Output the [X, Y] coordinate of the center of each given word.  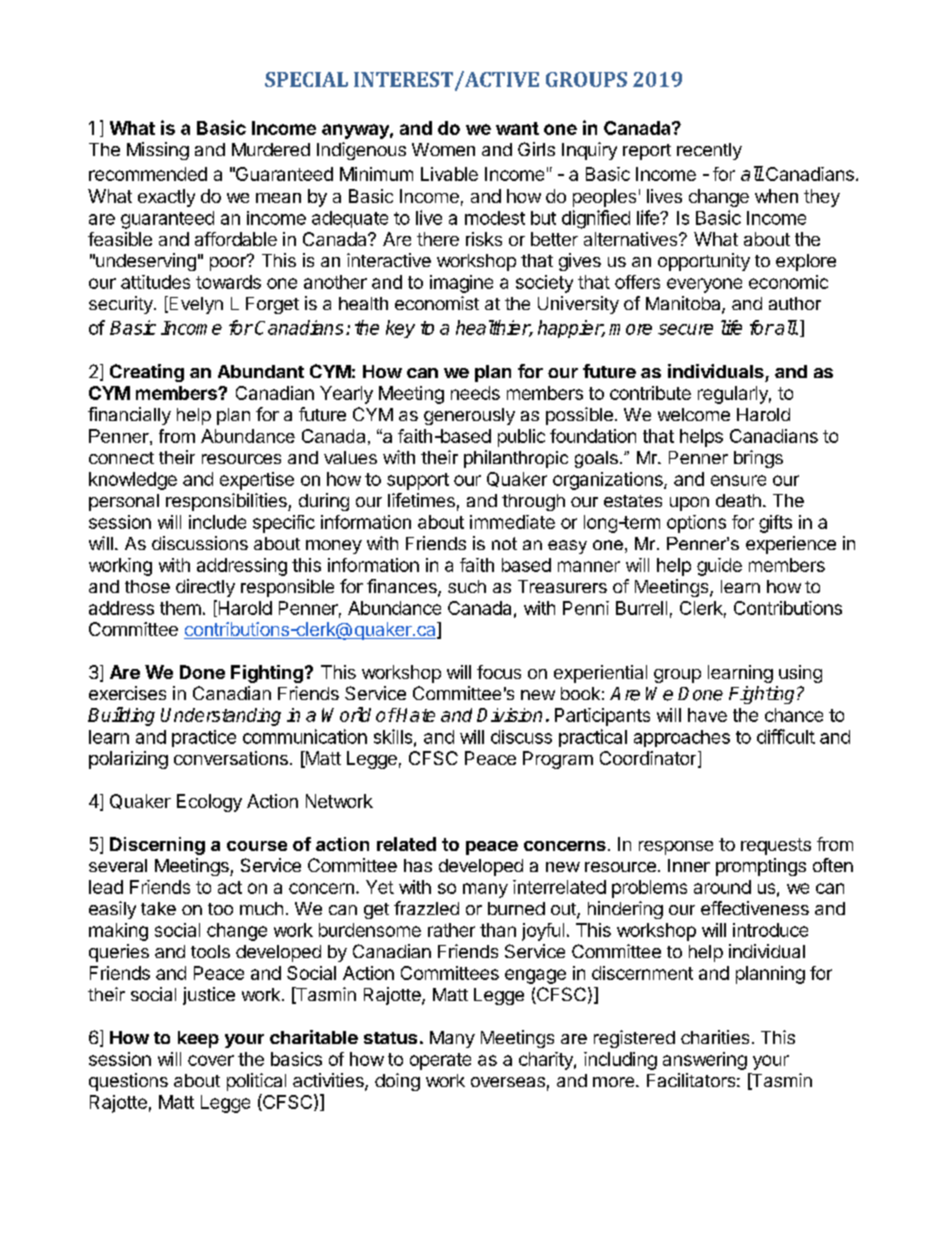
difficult [786, 736]
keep [198, 1039]
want [517, 128]
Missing [158, 151]
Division [509, 715]
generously [469, 416]
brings [758, 459]
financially [129, 416]
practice [204, 738]
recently [709, 151]
